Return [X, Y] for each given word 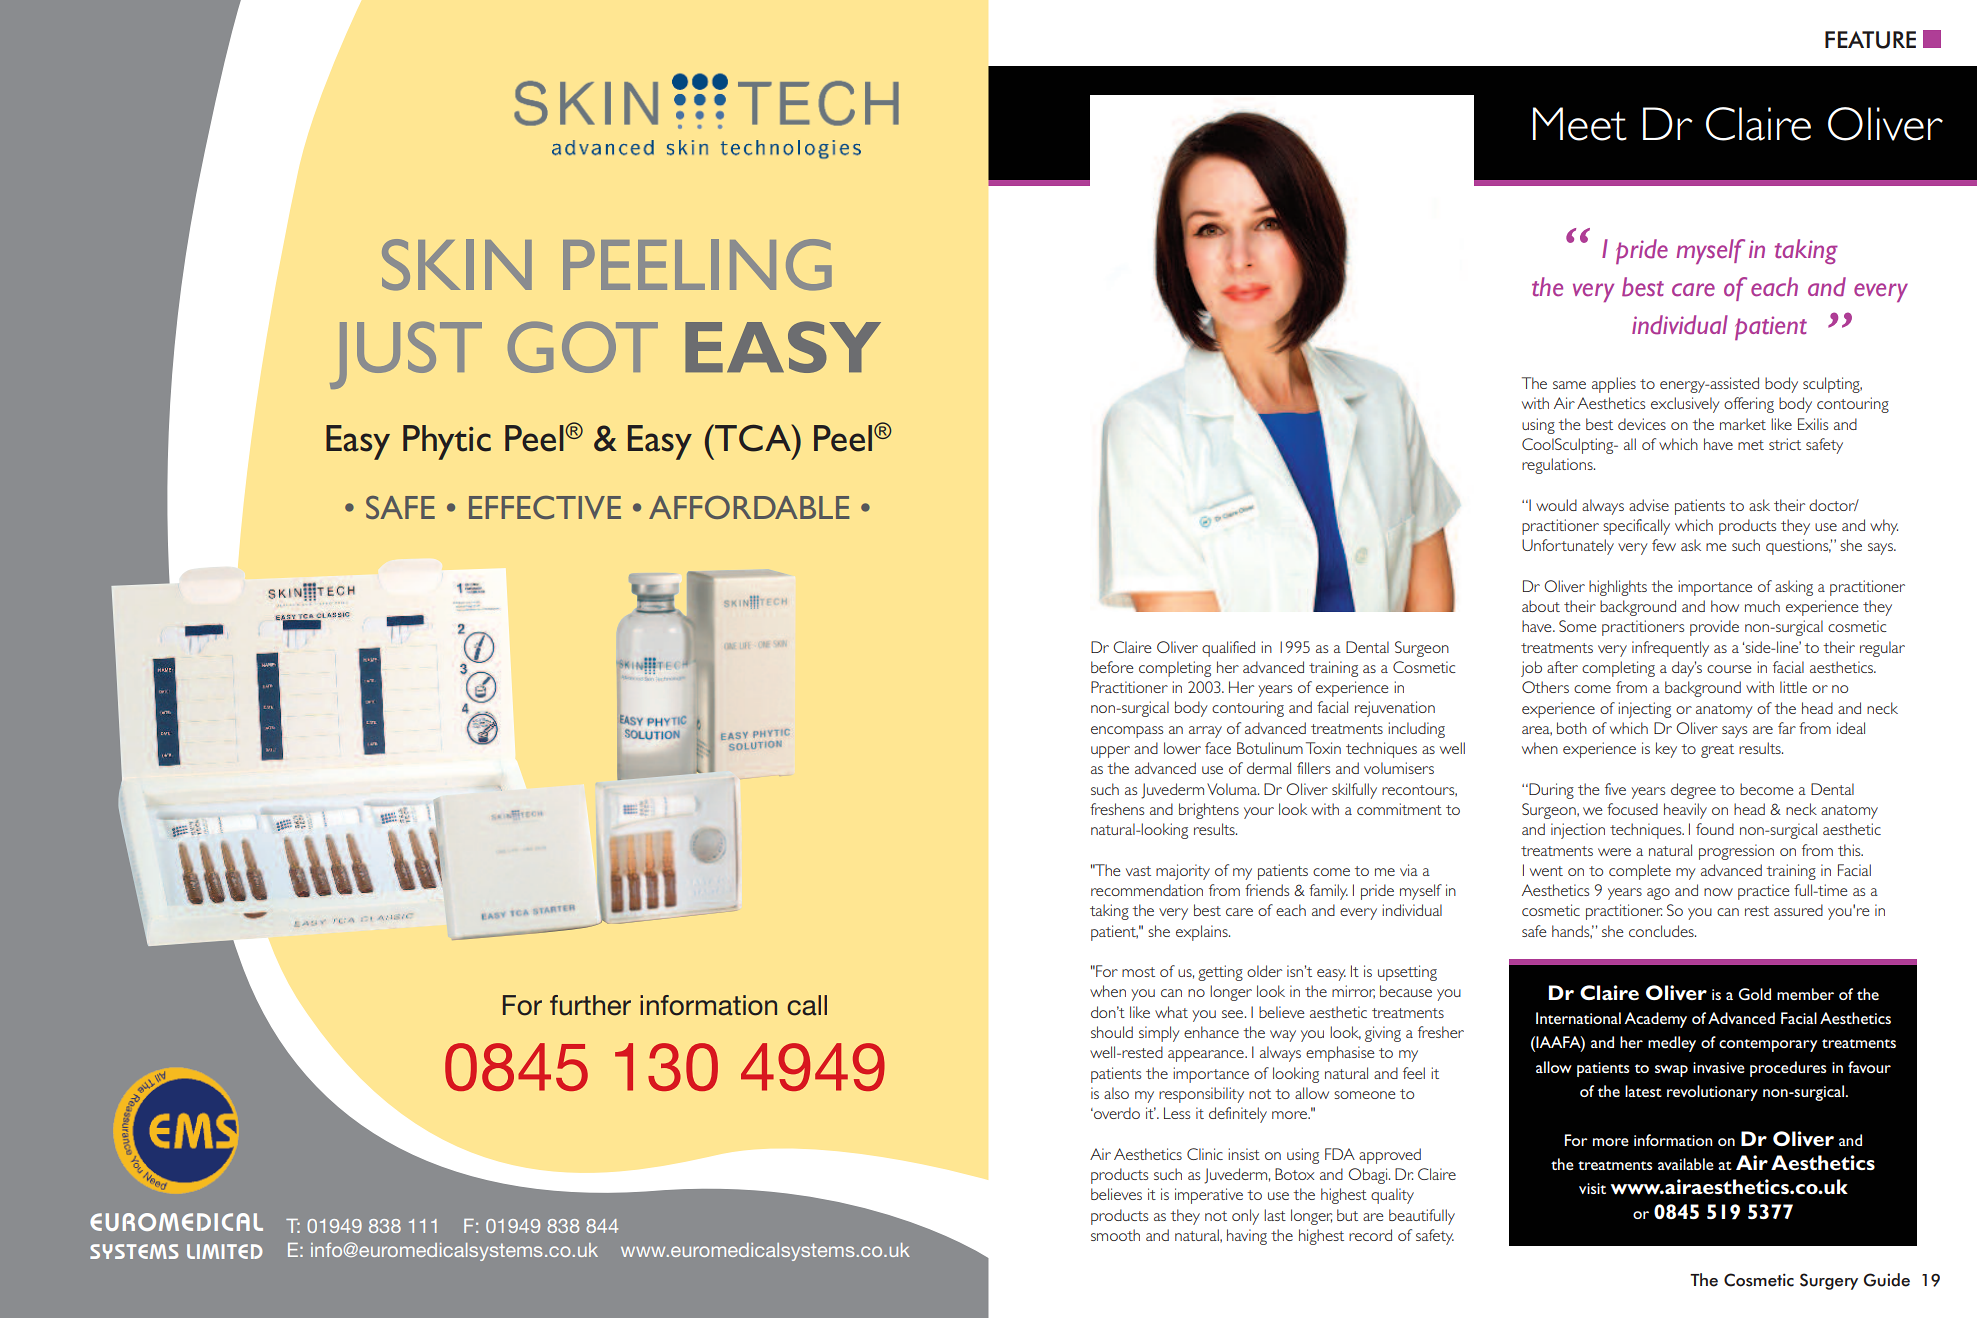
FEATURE [1870, 40]
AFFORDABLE [749, 507]
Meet [1580, 124]
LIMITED [225, 1251]
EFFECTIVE [545, 507]
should [1112, 1032]
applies [1614, 385]
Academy [1655, 1020]
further [590, 1005]
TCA [753, 438]
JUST [406, 355]
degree [1693, 791]
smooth [1115, 1235]
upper [1110, 752]
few [1664, 545]
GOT [583, 347]
